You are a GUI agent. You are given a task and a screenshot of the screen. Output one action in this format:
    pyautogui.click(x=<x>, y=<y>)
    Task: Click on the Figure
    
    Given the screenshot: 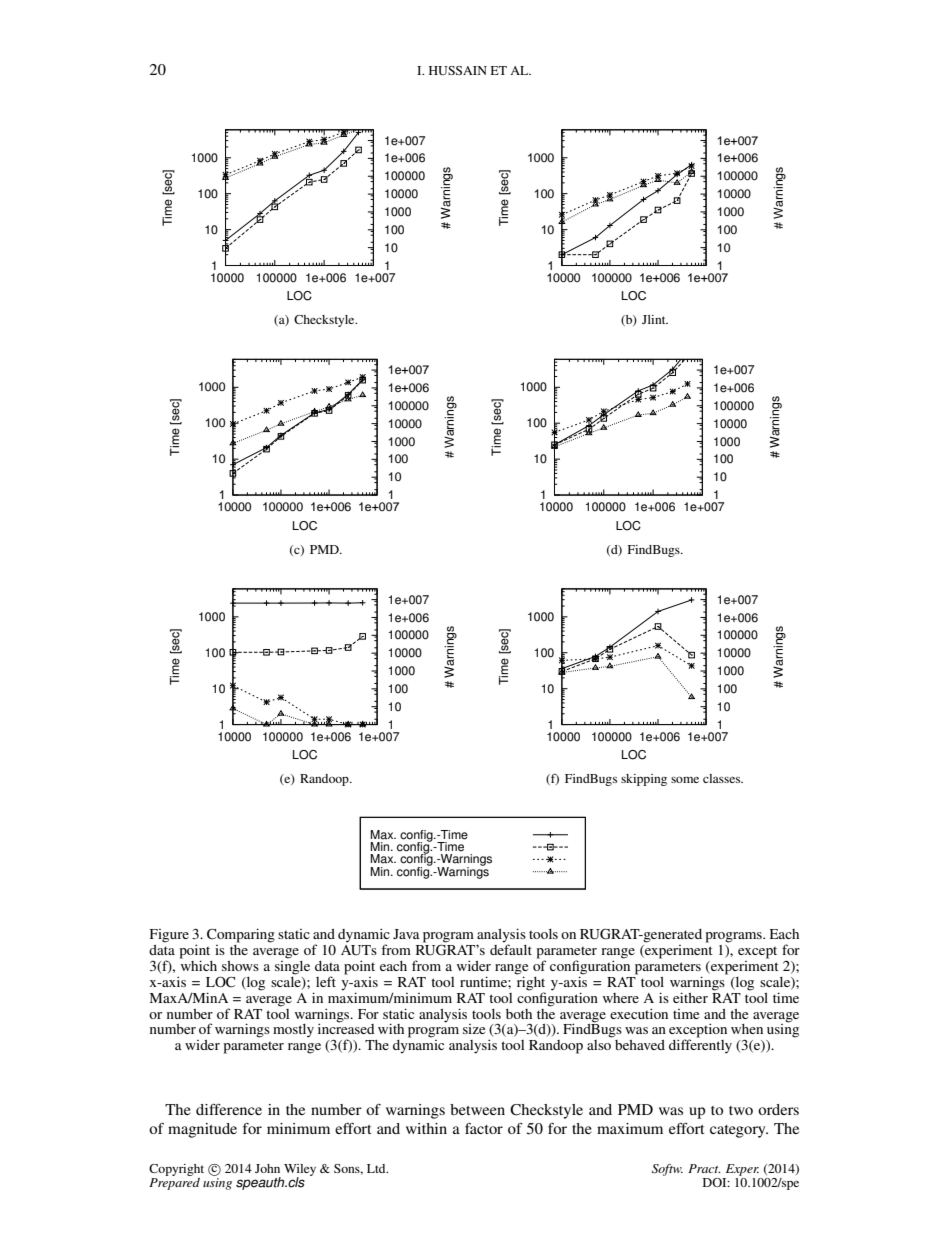 What is the action you would take?
    pyautogui.click(x=169, y=936)
